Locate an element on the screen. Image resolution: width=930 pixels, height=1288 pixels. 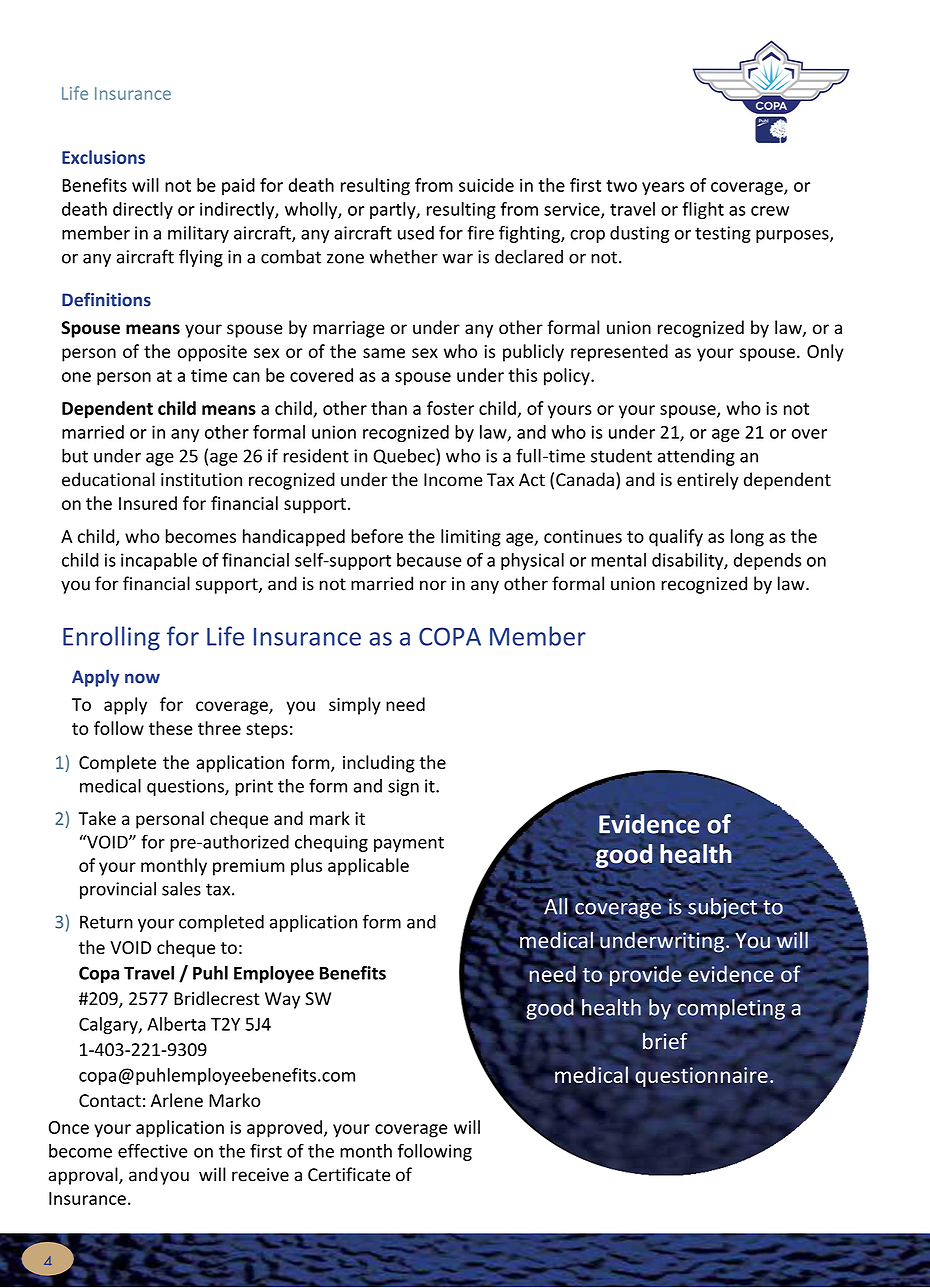
Certificate is located at coordinates (349, 1174).
